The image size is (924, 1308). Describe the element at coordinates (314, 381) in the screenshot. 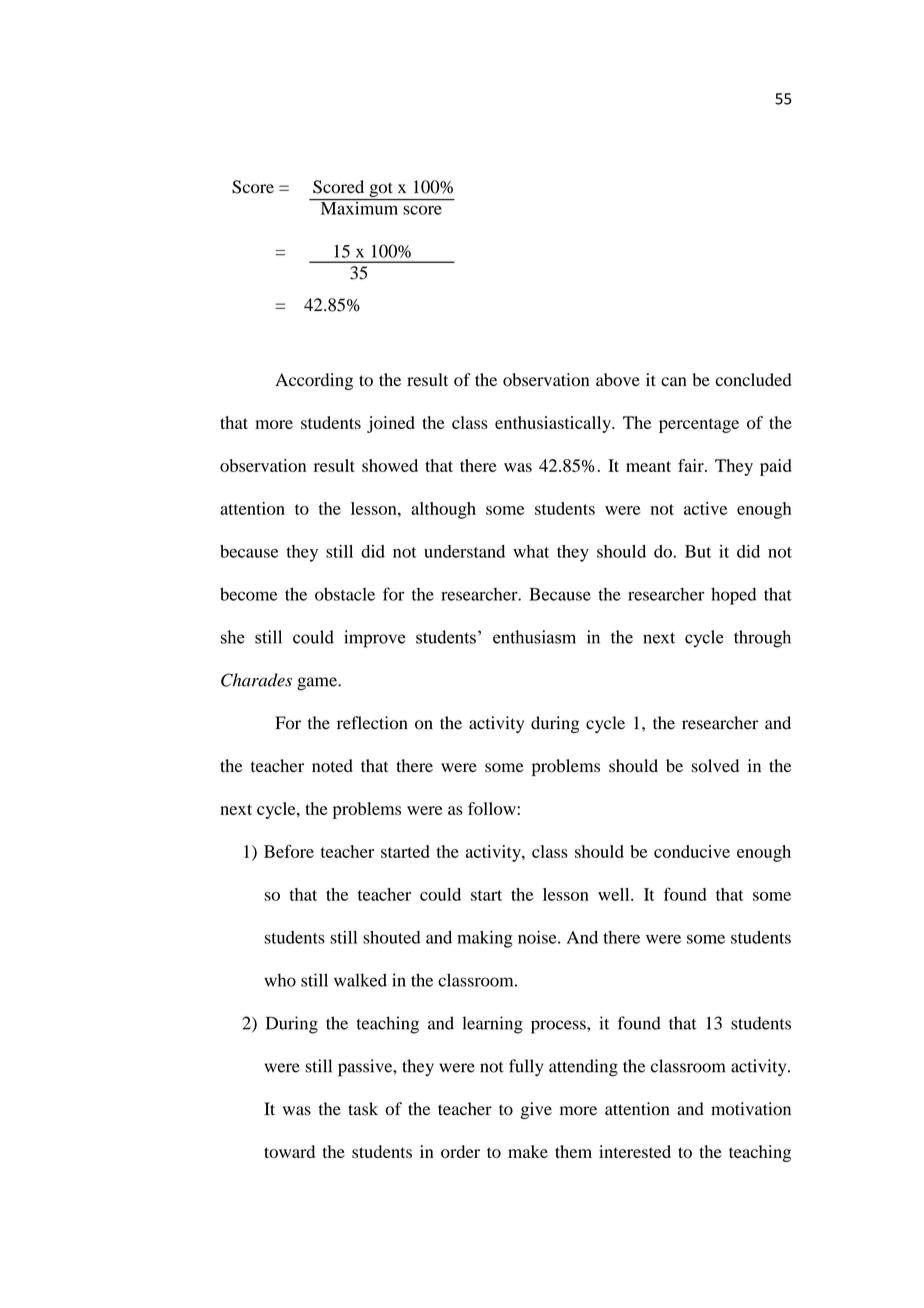

I see `According` at that location.
